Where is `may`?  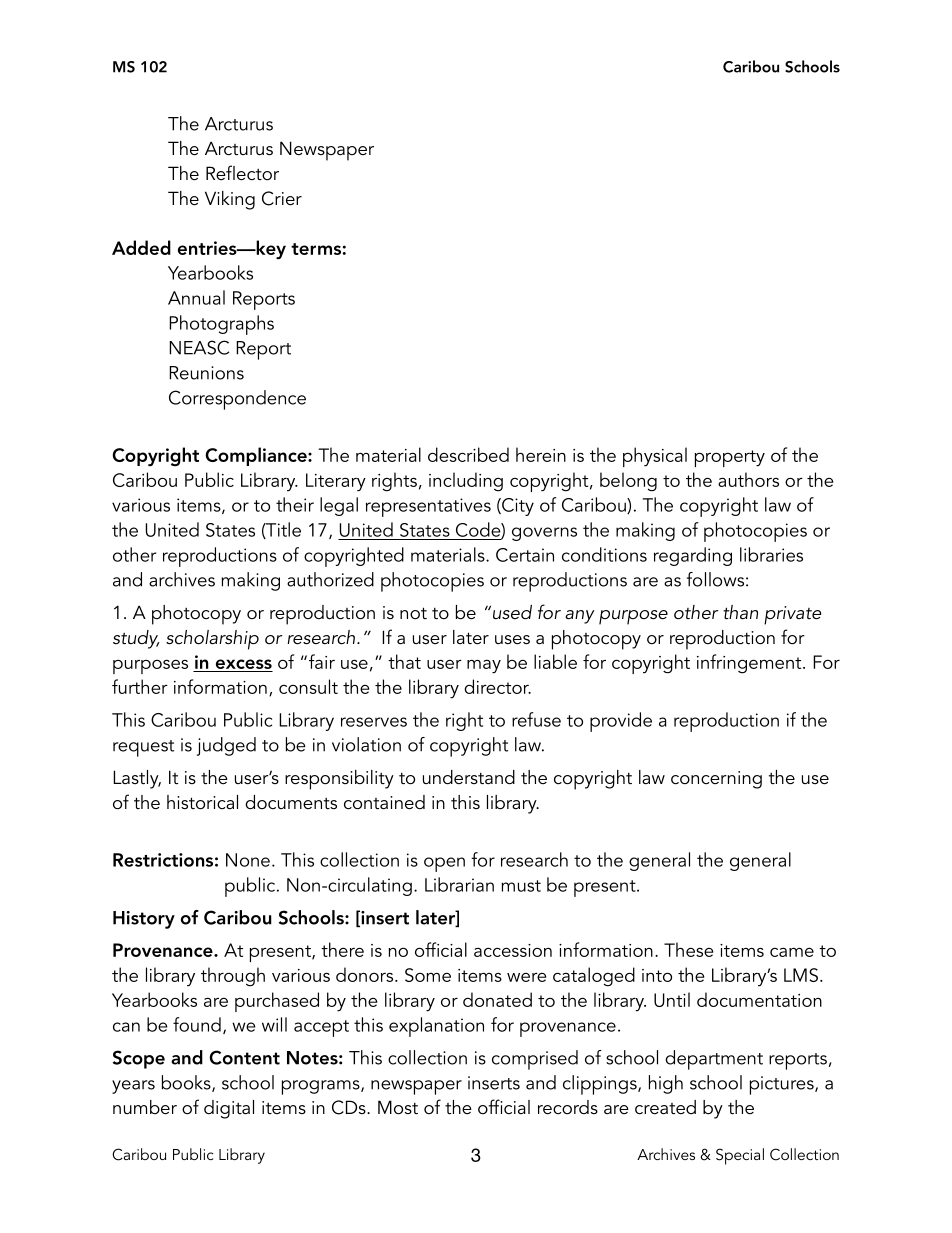
may is located at coordinates (484, 667).
